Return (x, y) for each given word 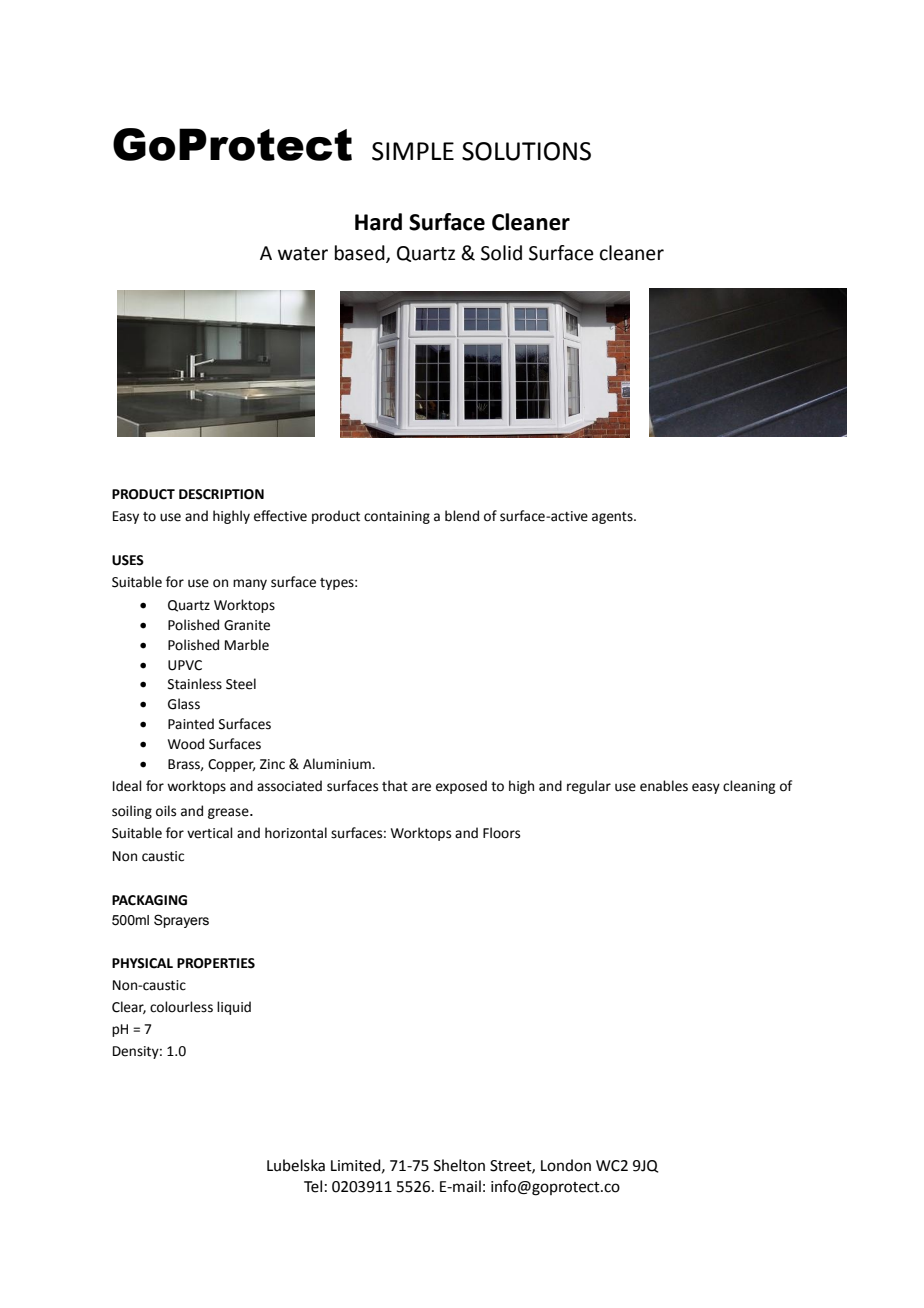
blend (462, 516)
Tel (313, 1186)
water (303, 254)
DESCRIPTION (221, 494)
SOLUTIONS (526, 151)
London (566, 1165)
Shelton (459, 1165)
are (421, 787)
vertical (210, 833)
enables (664, 786)
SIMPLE (413, 151)
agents (613, 518)
